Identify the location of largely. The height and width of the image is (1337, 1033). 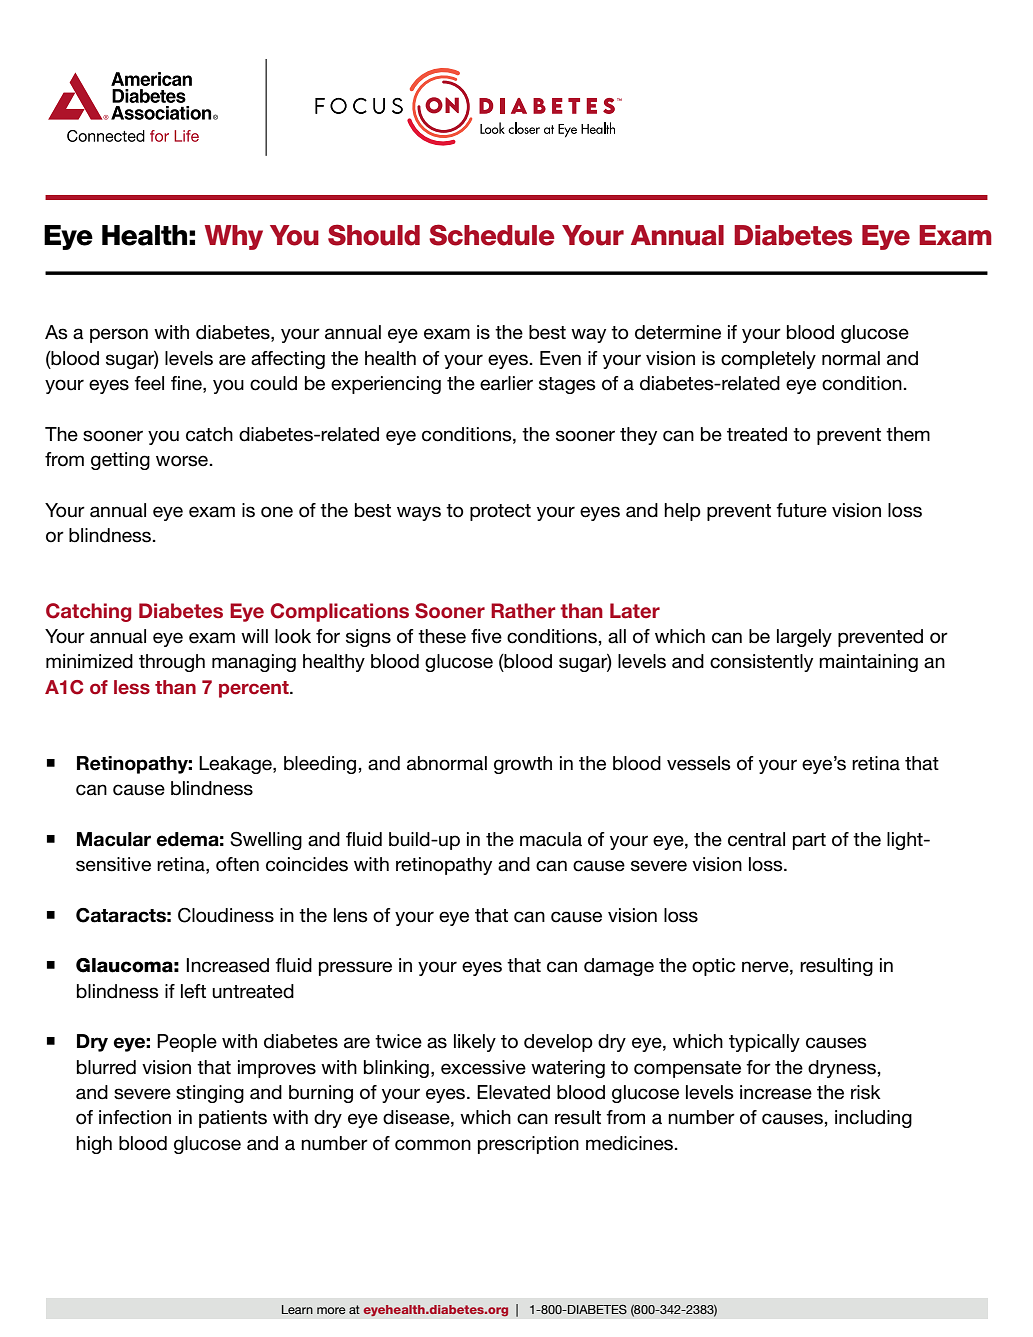
(804, 638).
